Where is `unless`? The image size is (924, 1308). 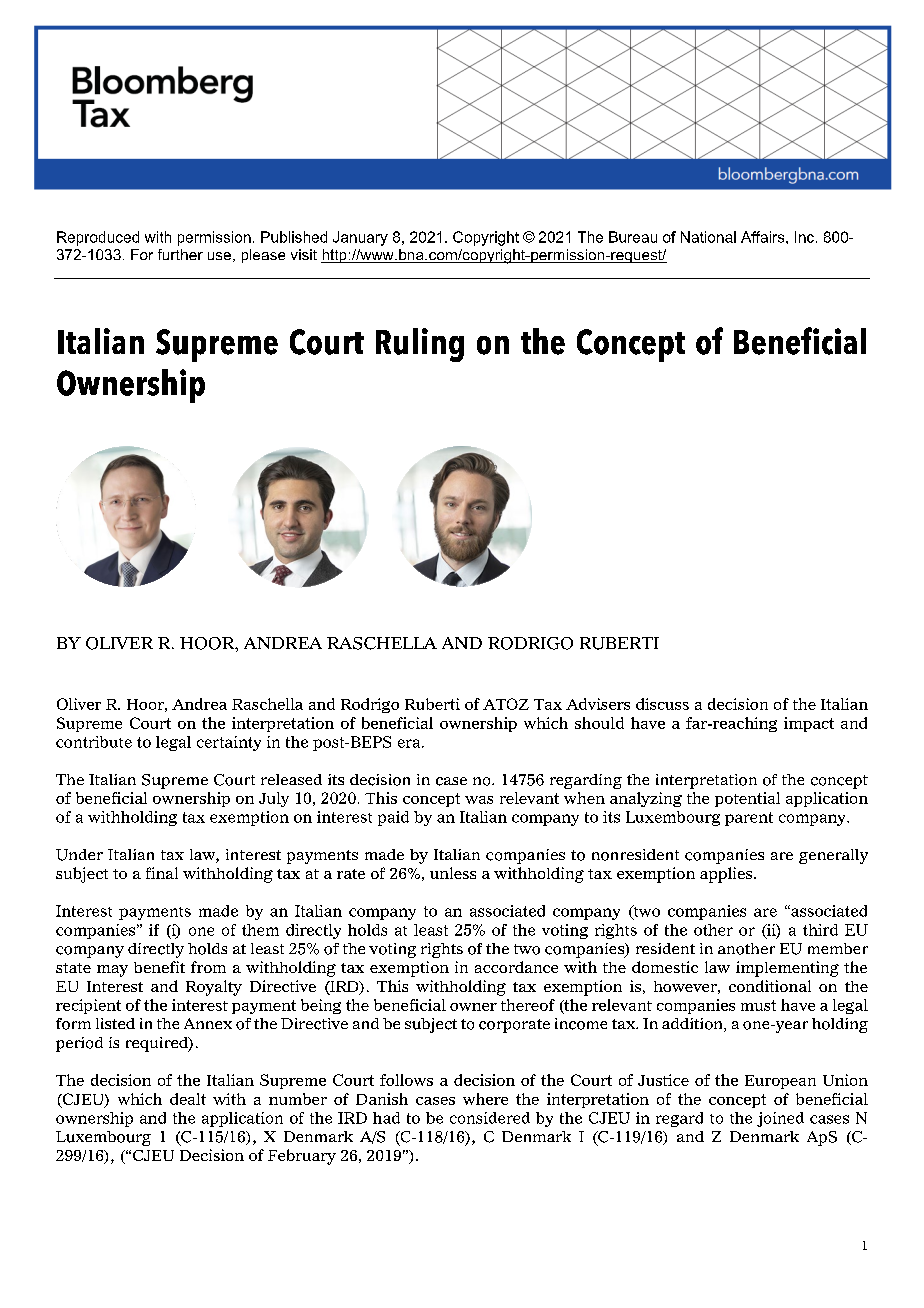
unless is located at coordinates (453, 873).
